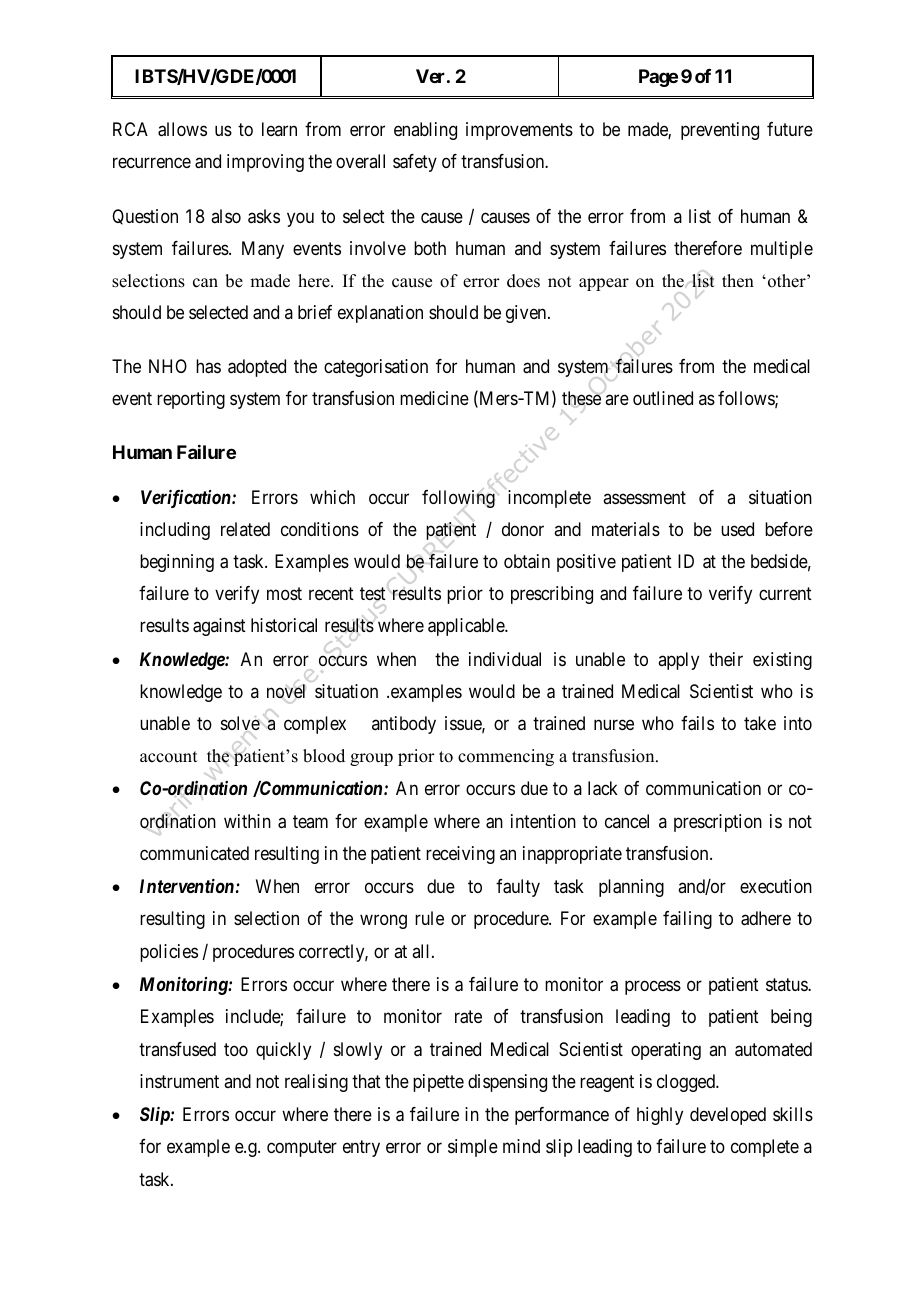 This page has width=924, height=1308. What do you see at coordinates (179, 1081) in the page?
I see `instrument` at bounding box center [179, 1081].
